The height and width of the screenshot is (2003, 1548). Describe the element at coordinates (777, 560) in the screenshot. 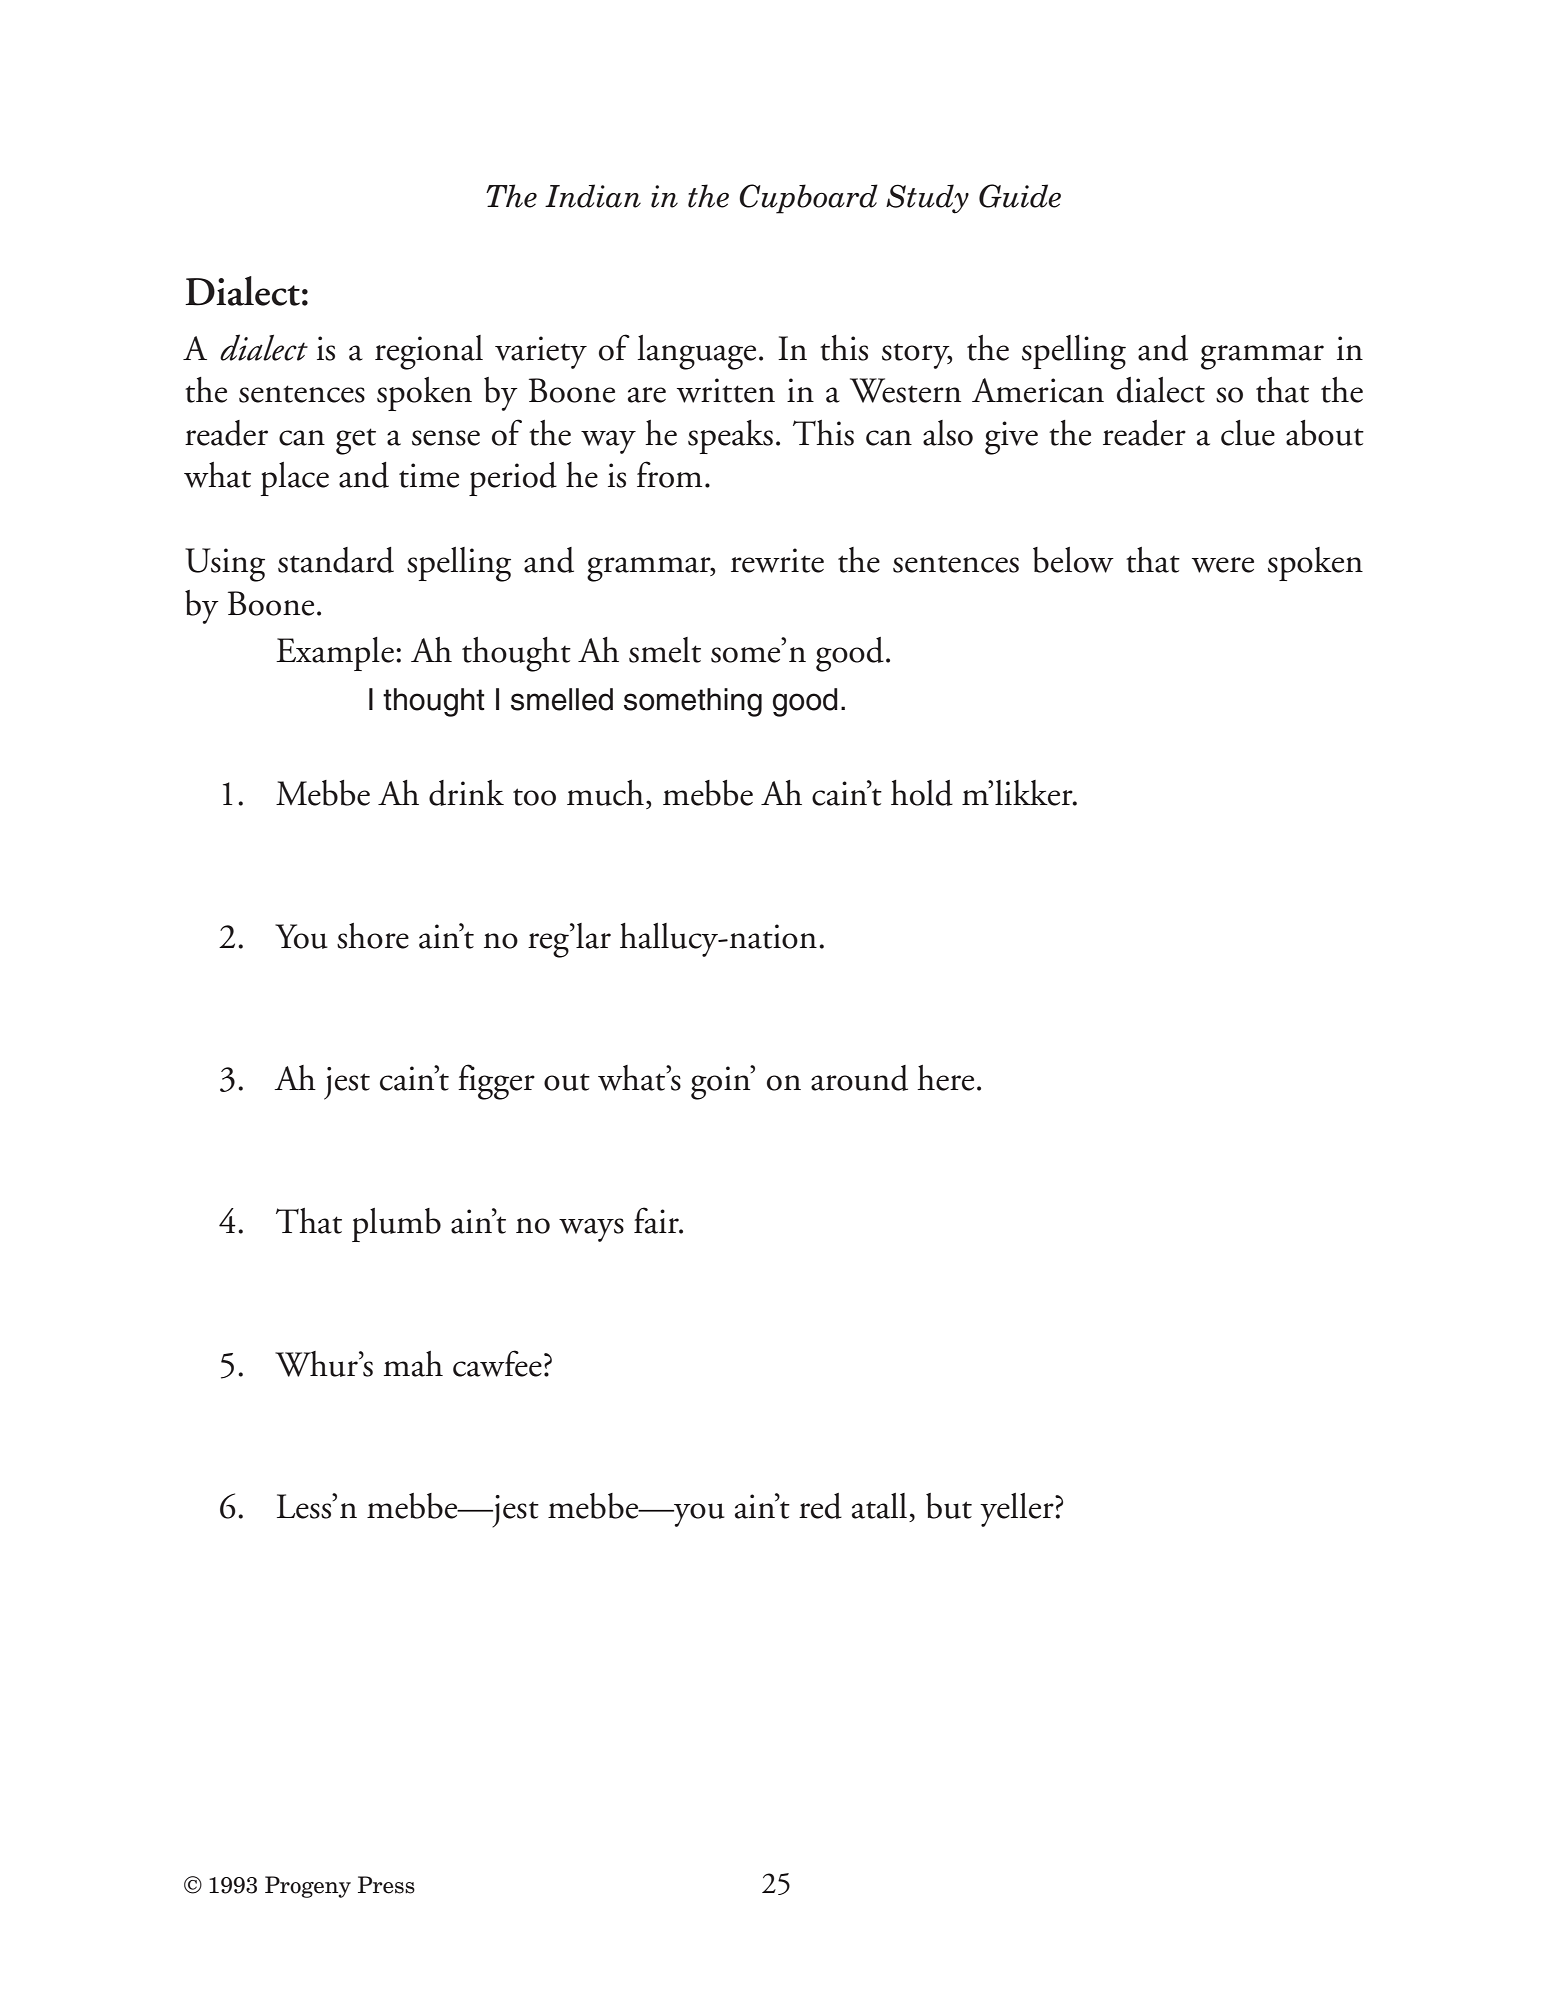

I see `rewrite` at that location.
